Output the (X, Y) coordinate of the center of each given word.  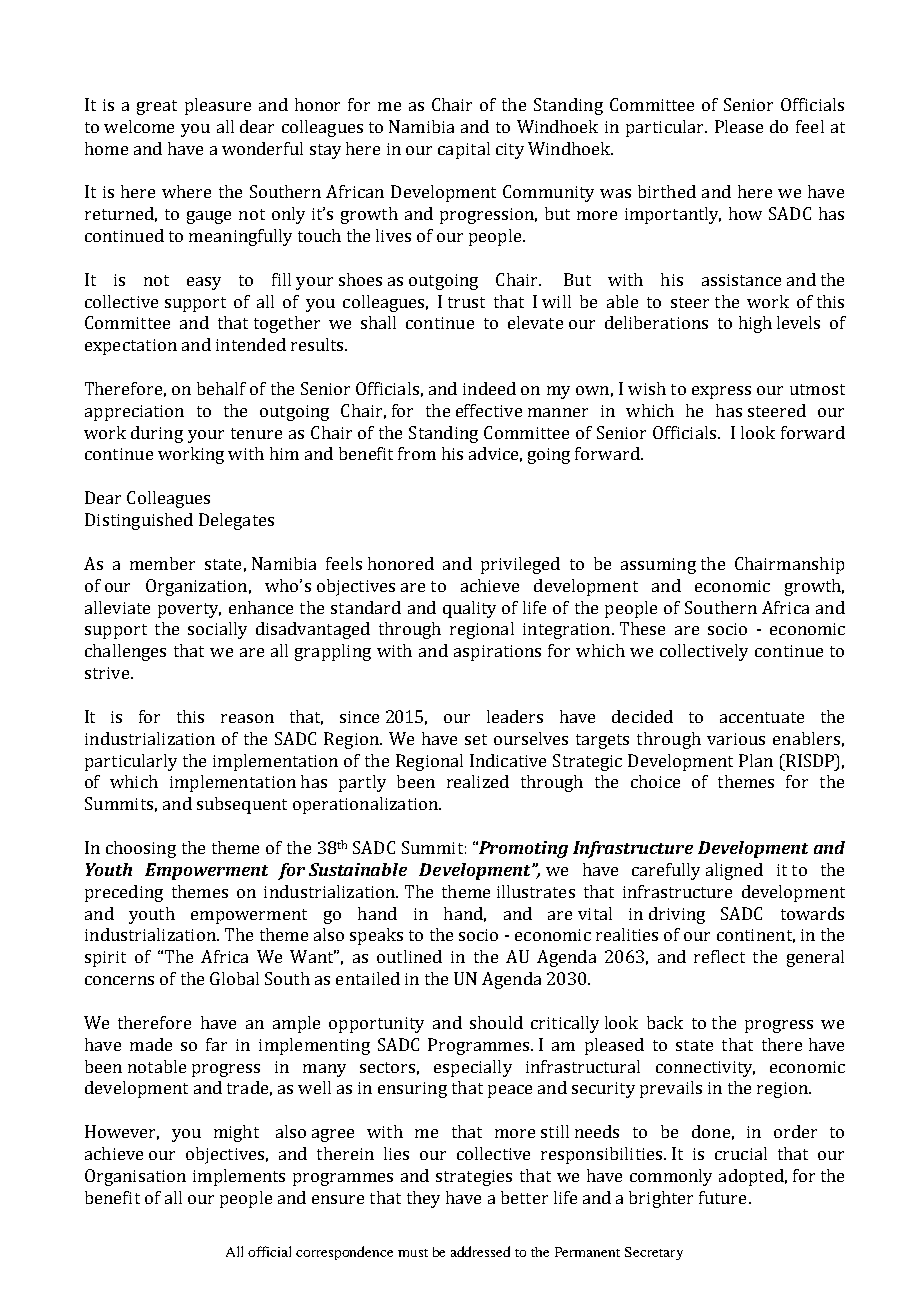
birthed (667, 191)
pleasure (218, 106)
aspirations (497, 653)
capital (464, 150)
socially (217, 630)
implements (239, 1177)
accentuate (762, 717)
